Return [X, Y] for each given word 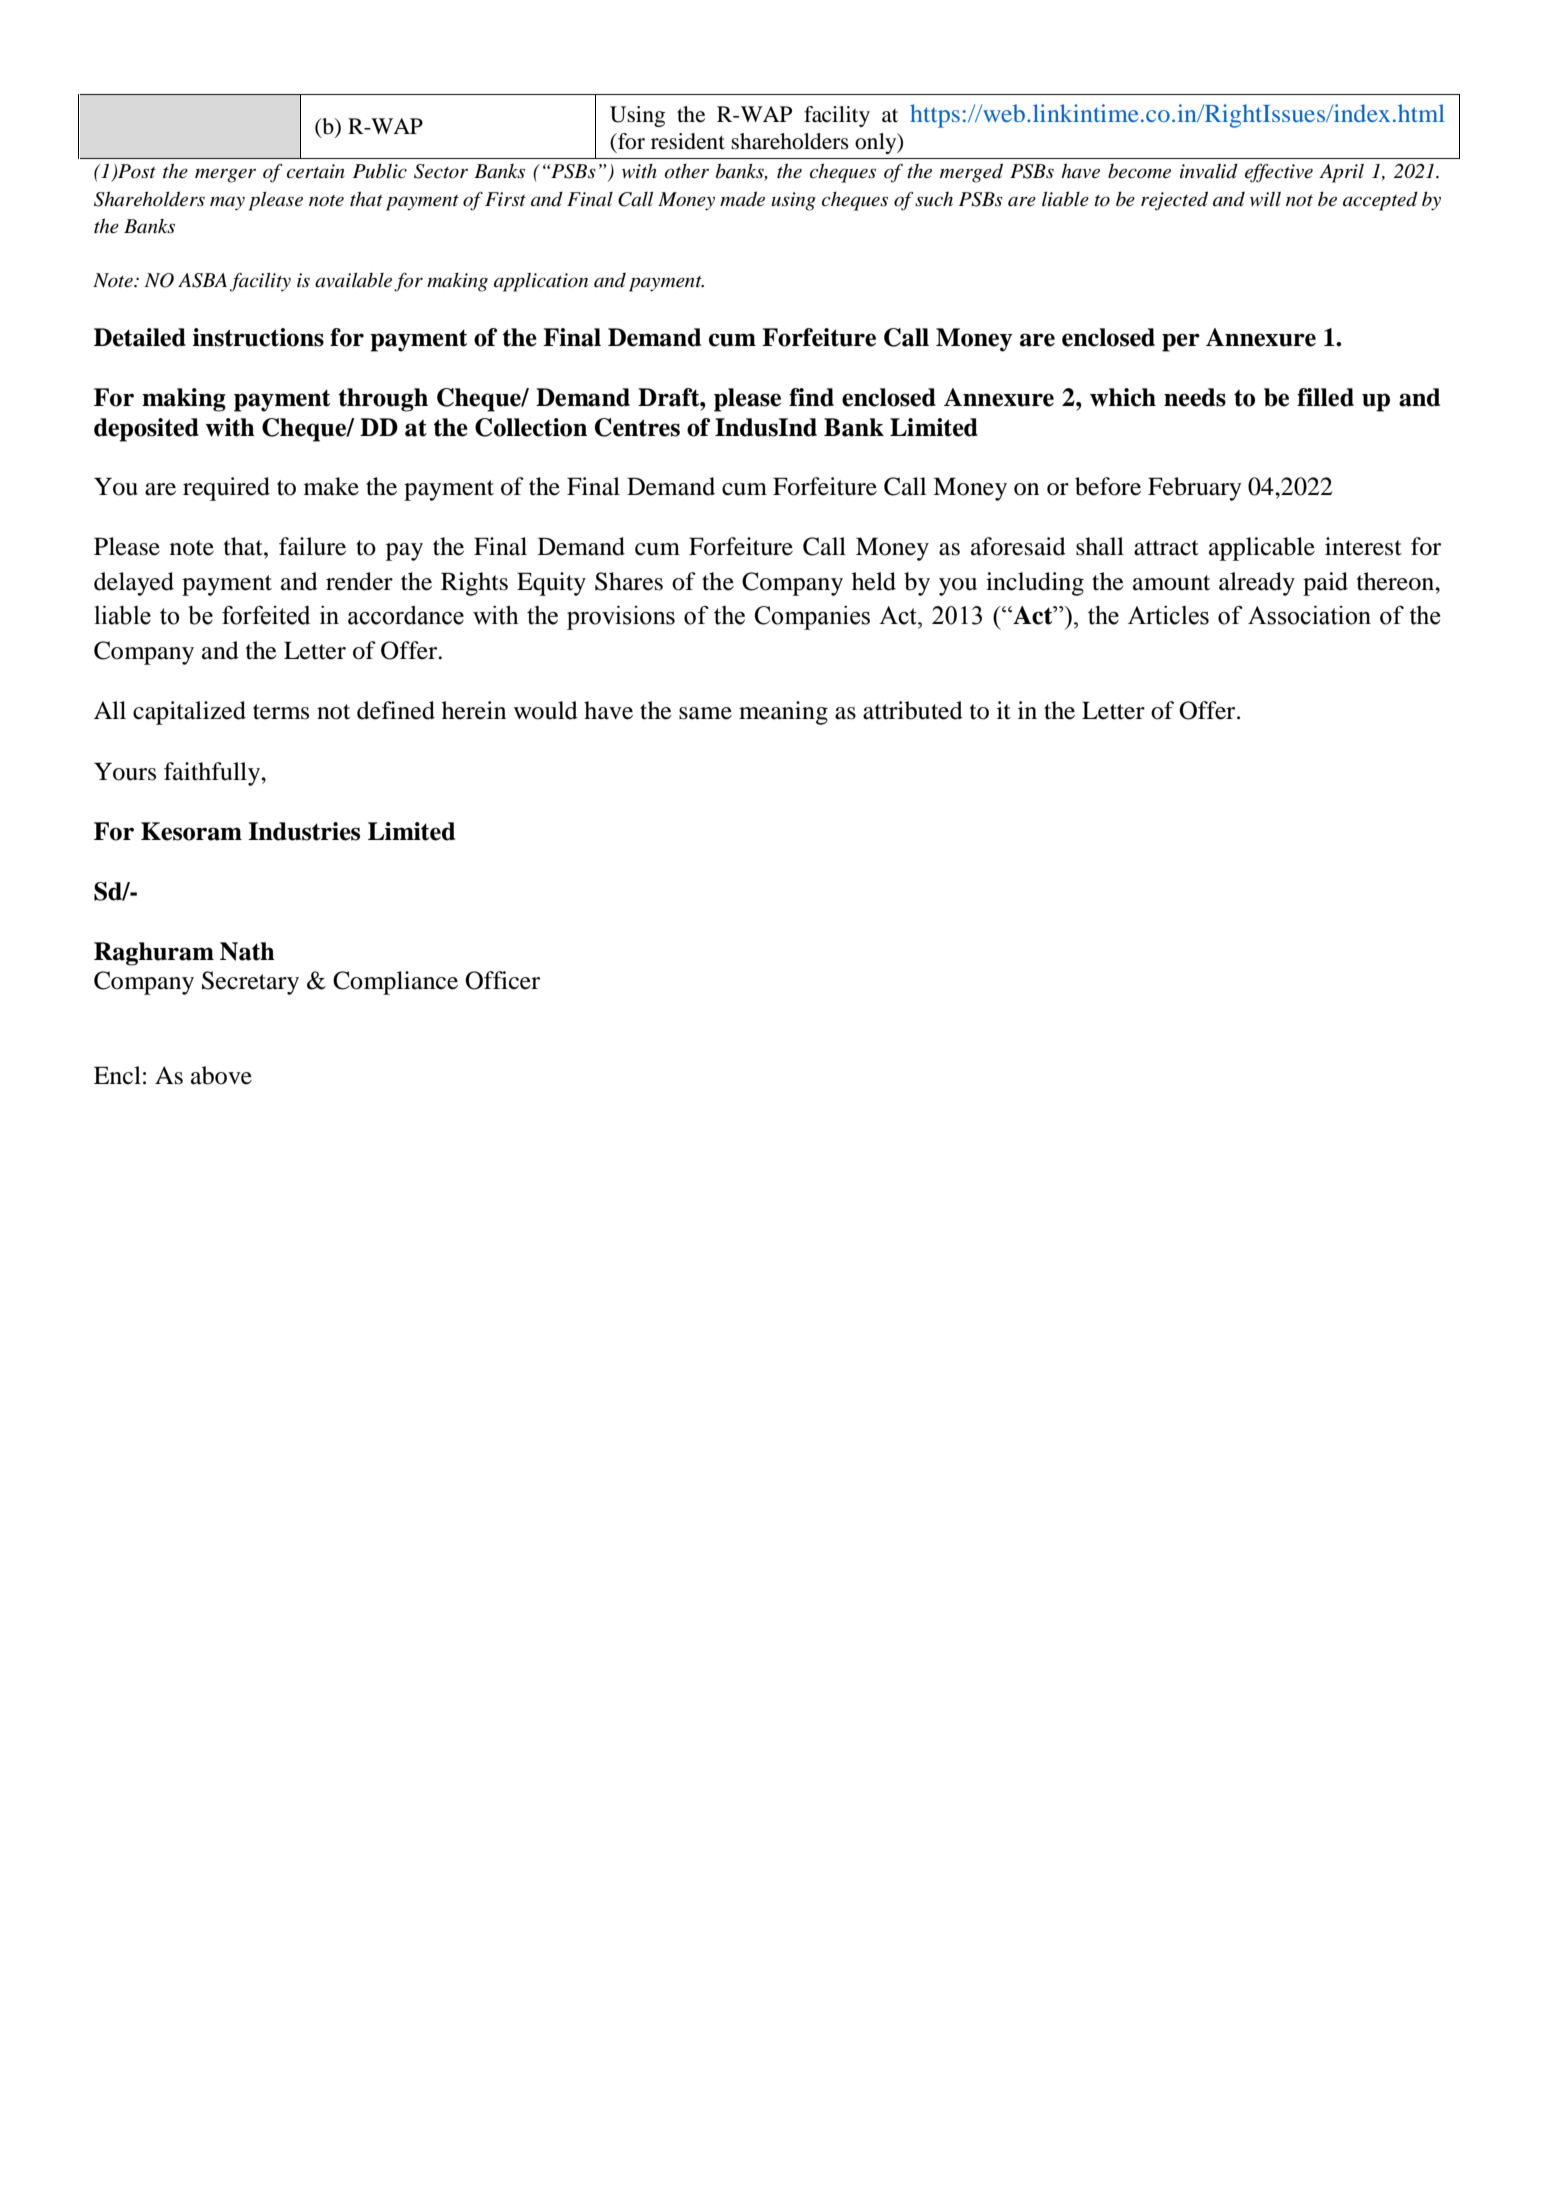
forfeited [266, 615]
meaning [783, 713]
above [221, 1075]
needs [1195, 397]
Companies [812, 618]
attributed [913, 710]
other [686, 171]
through [383, 400]
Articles [1168, 615]
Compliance [395, 983]
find [811, 397]
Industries [304, 831]
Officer [502, 980]
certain [315, 171]
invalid [1209, 171]
